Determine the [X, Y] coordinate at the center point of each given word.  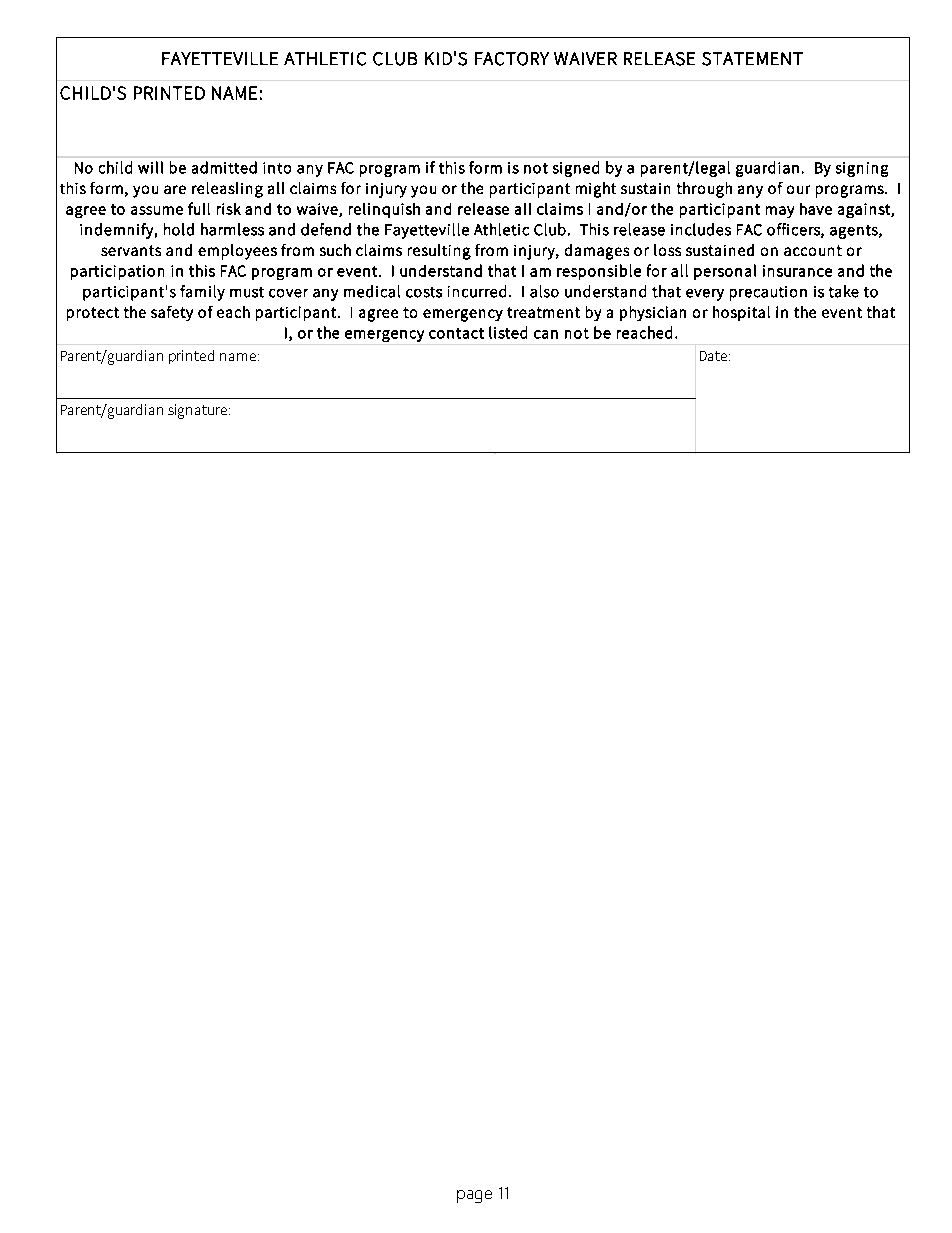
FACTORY [512, 59]
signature [199, 411]
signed [576, 169]
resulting [439, 252]
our [798, 189]
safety [172, 313]
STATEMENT [752, 59]
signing [862, 169]
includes [701, 229]
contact [456, 333]
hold [179, 229]
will [150, 167]
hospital [741, 313]
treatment [543, 312]
